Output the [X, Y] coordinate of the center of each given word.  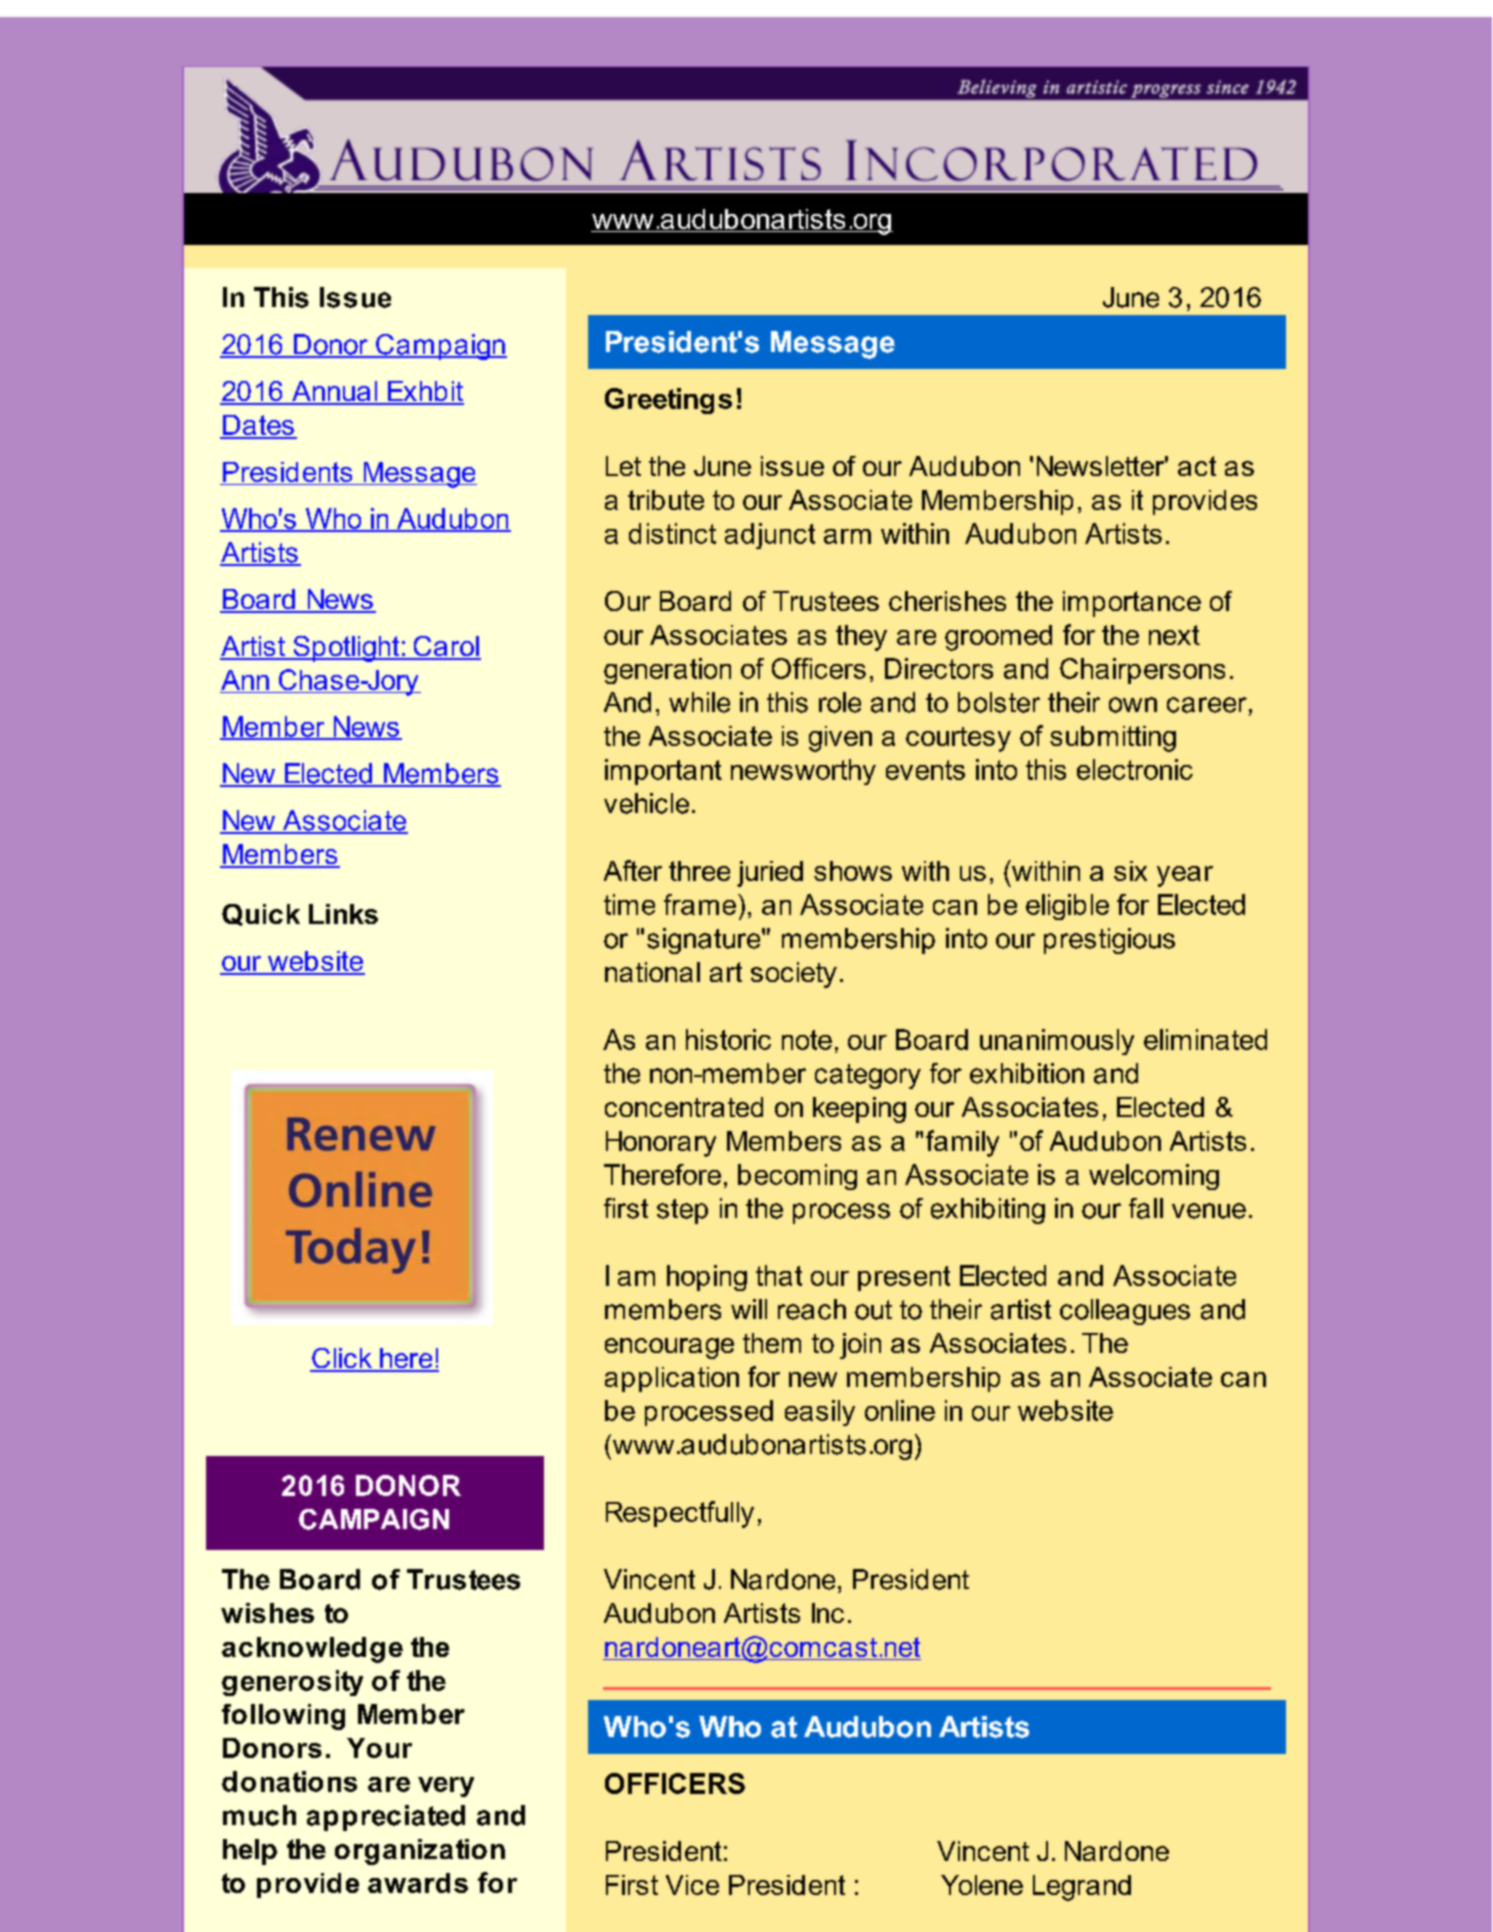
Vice [692, 1885]
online [900, 1410]
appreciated [386, 1818]
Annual [335, 392]
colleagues [1125, 1312]
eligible [1067, 907]
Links [343, 914]
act [1197, 466]
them [772, 1343]
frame [700, 904]
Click [342, 1359]
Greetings [668, 401]
